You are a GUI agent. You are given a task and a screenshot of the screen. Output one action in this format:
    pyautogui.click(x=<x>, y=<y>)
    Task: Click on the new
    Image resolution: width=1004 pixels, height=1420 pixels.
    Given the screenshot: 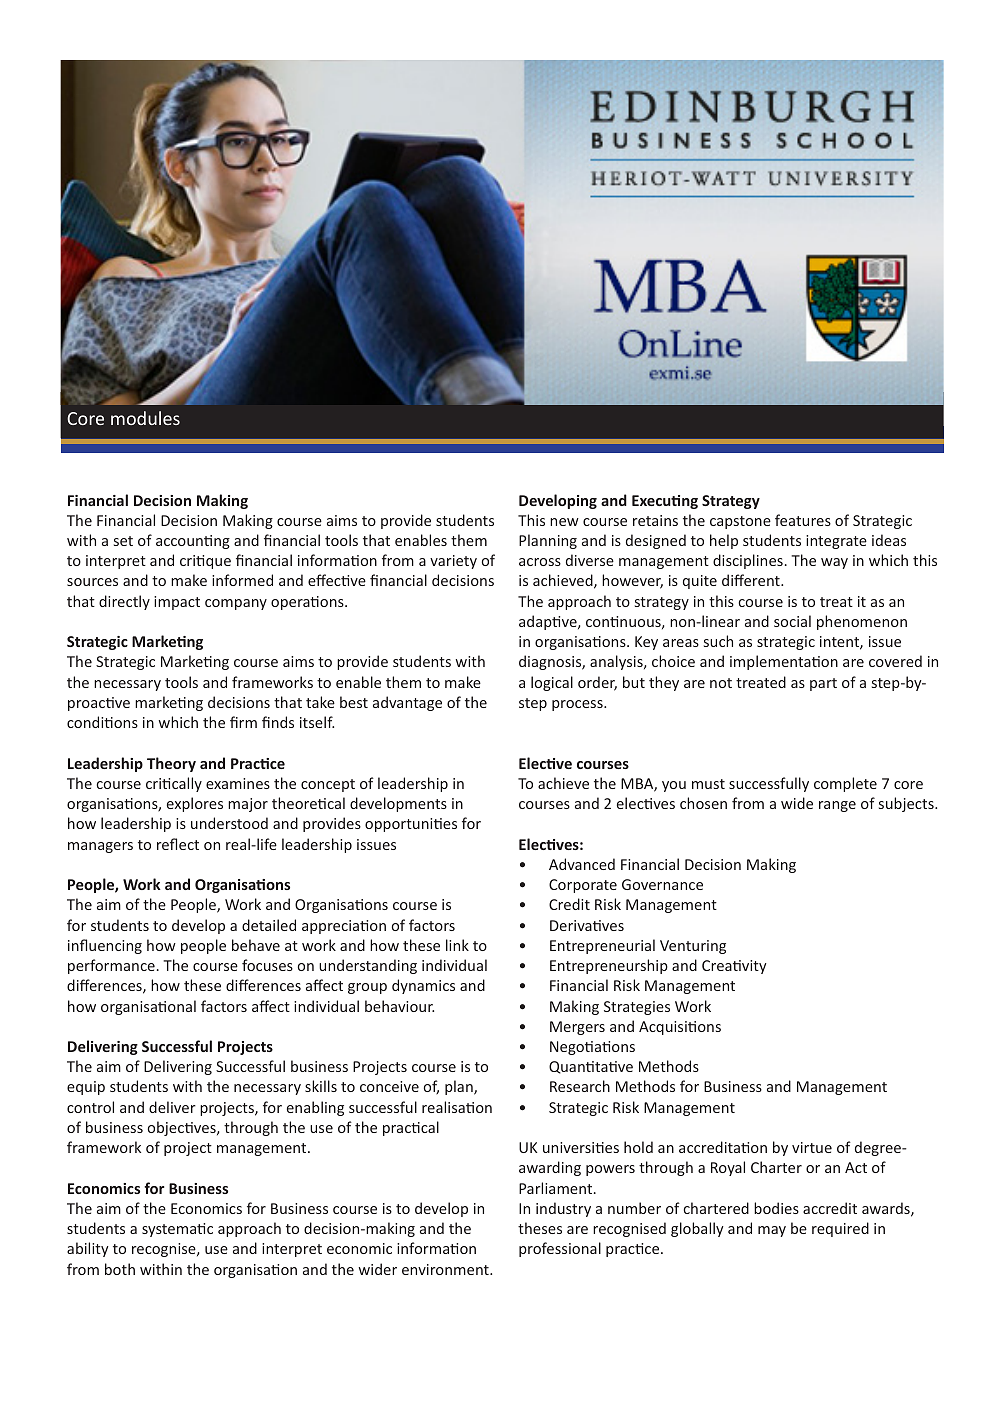 What is the action you would take?
    pyautogui.click(x=564, y=522)
